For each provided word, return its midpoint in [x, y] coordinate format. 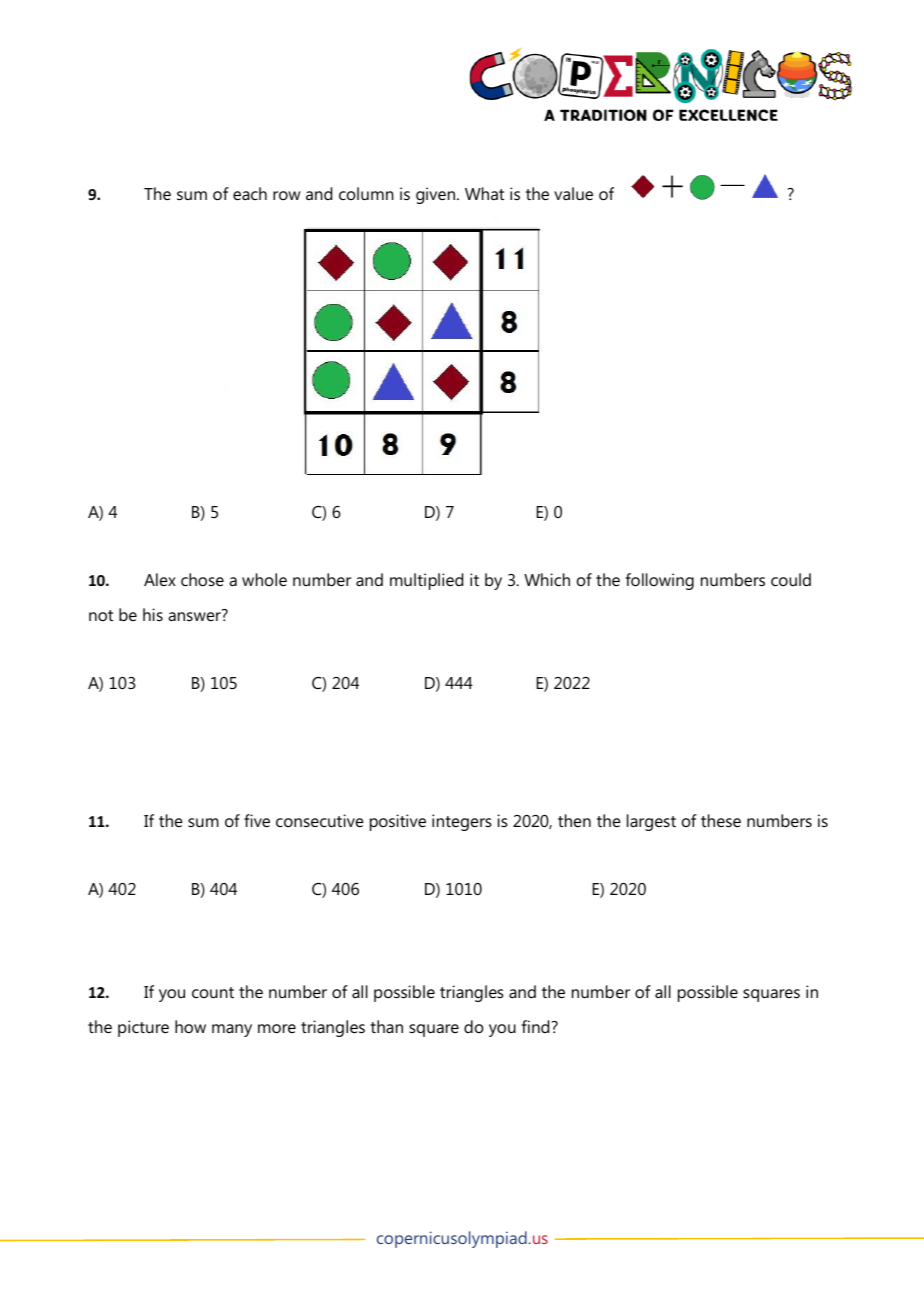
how [190, 1026]
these [721, 820]
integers [462, 822]
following [659, 581]
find [535, 1026]
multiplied [426, 581]
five [257, 820]
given [437, 195]
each [250, 193]
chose [202, 579]
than [386, 1026]
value [573, 193]
